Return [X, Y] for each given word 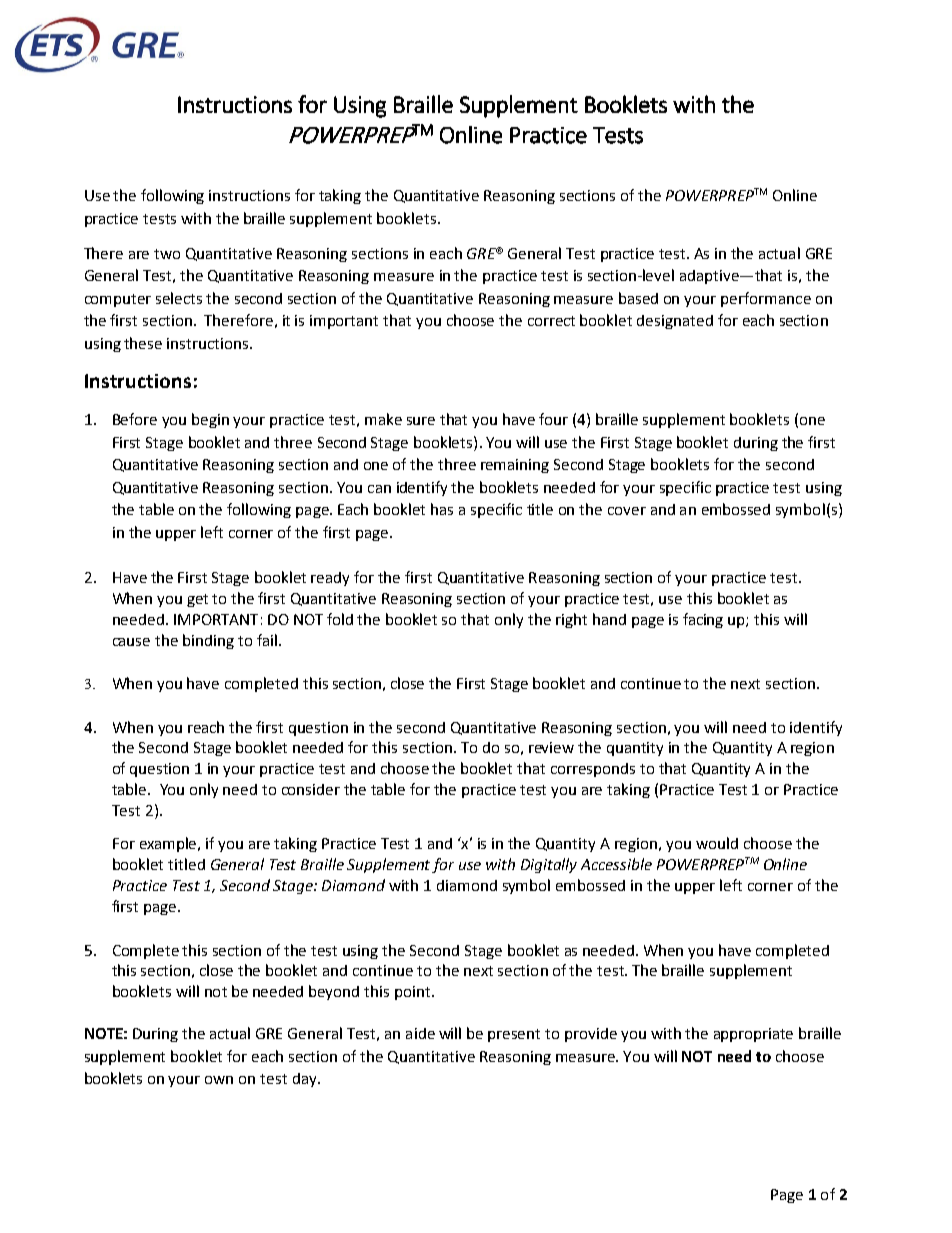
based [638, 298]
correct [551, 321]
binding [208, 641]
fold [340, 619]
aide [420, 1033]
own [219, 1080]
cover [627, 511]
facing [703, 620]
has [442, 509]
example [170, 844]
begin [210, 420]
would [717, 843]
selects [179, 298]
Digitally [549, 865]
